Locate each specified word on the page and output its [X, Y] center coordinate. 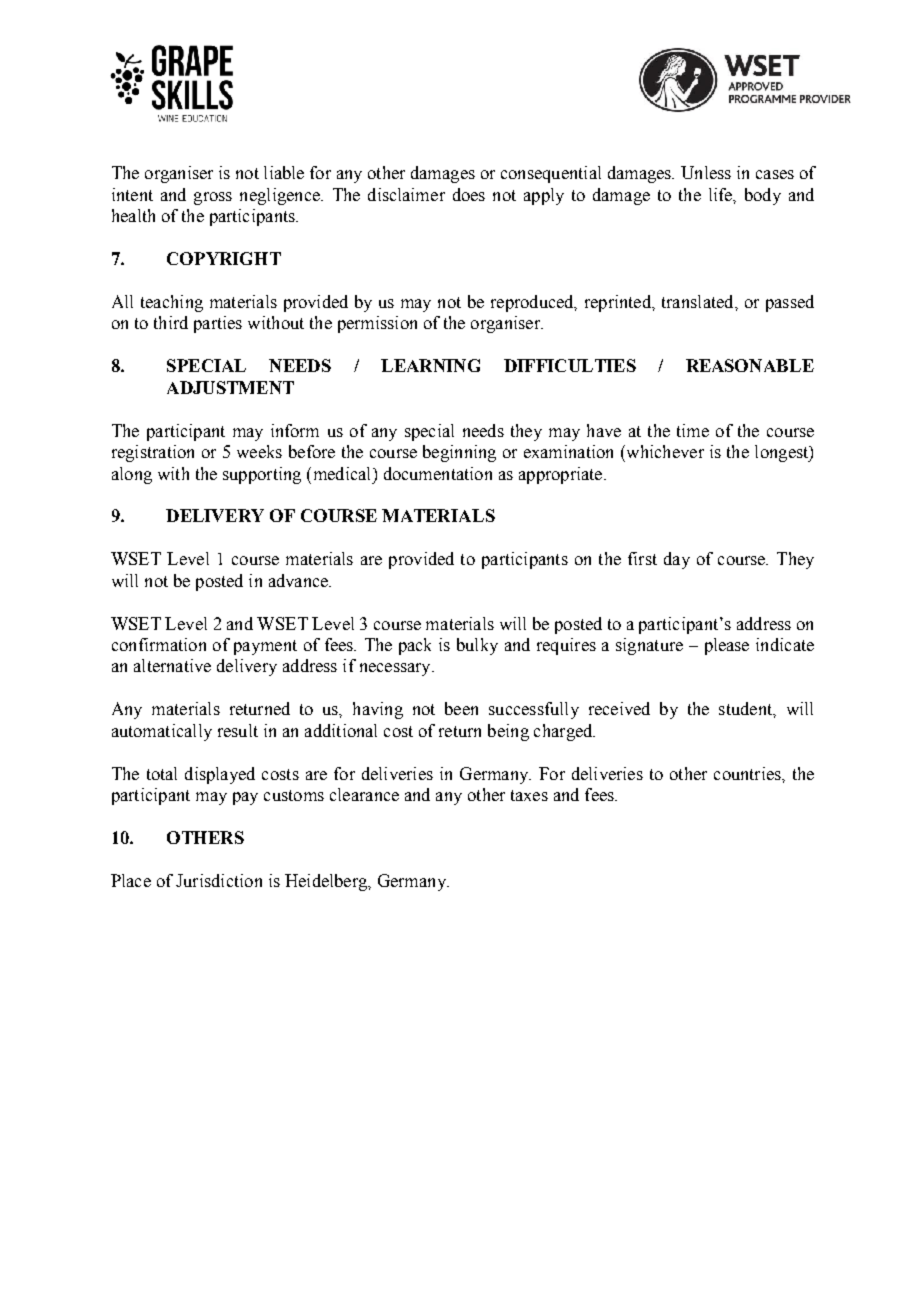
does [469, 194]
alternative [172, 665]
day [677, 560]
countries [748, 773]
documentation [438, 473]
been [461, 708]
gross [213, 198]
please [727, 646]
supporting [262, 475]
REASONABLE [750, 365]
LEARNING [430, 365]
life [721, 194]
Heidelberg [327, 882]
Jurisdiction [219, 880]
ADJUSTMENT [230, 387]
